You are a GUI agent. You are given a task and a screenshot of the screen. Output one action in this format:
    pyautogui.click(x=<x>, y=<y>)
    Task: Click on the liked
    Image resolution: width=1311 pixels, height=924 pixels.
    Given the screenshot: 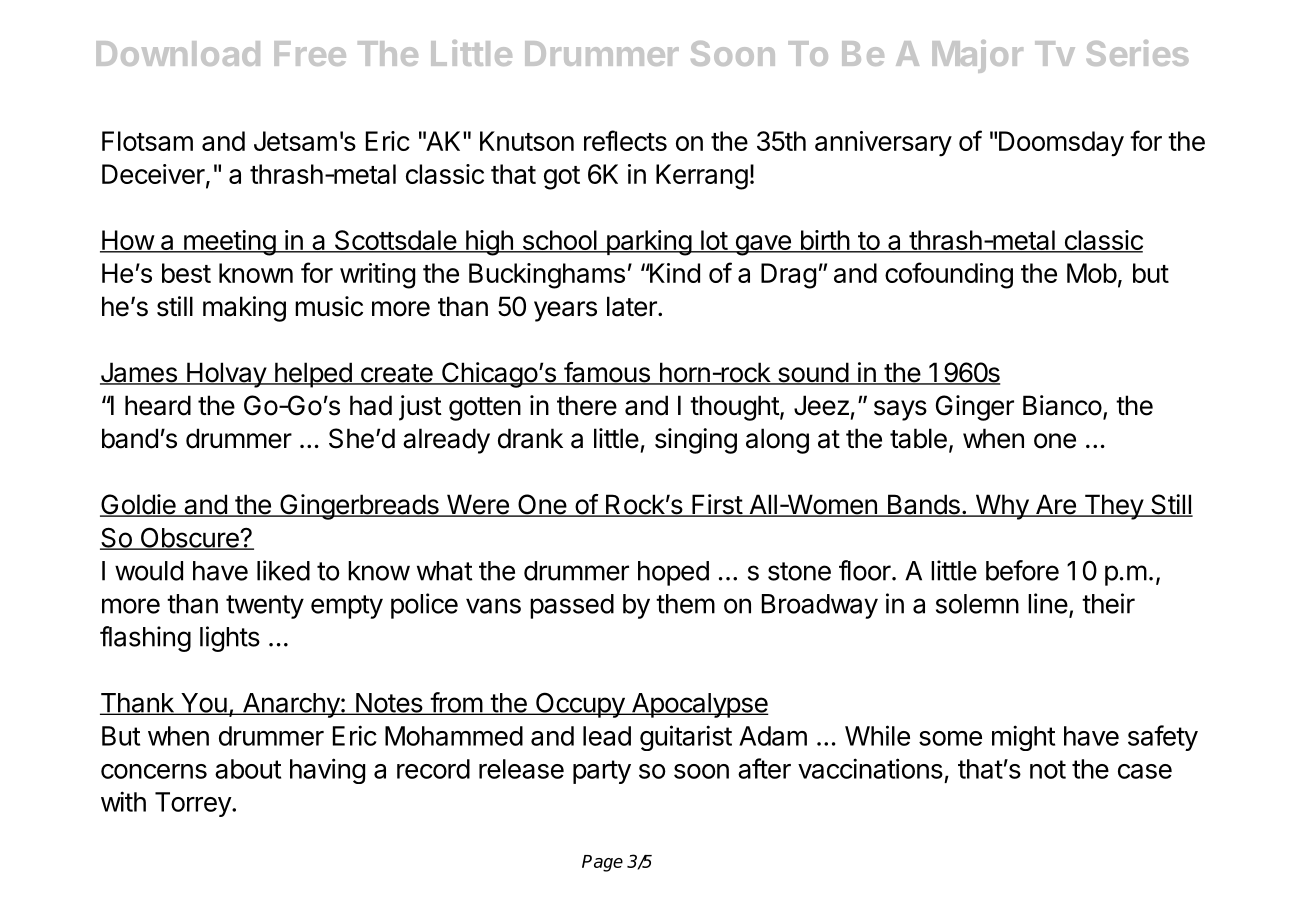 What is the action you would take?
    pyautogui.click(x=283, y=570)
